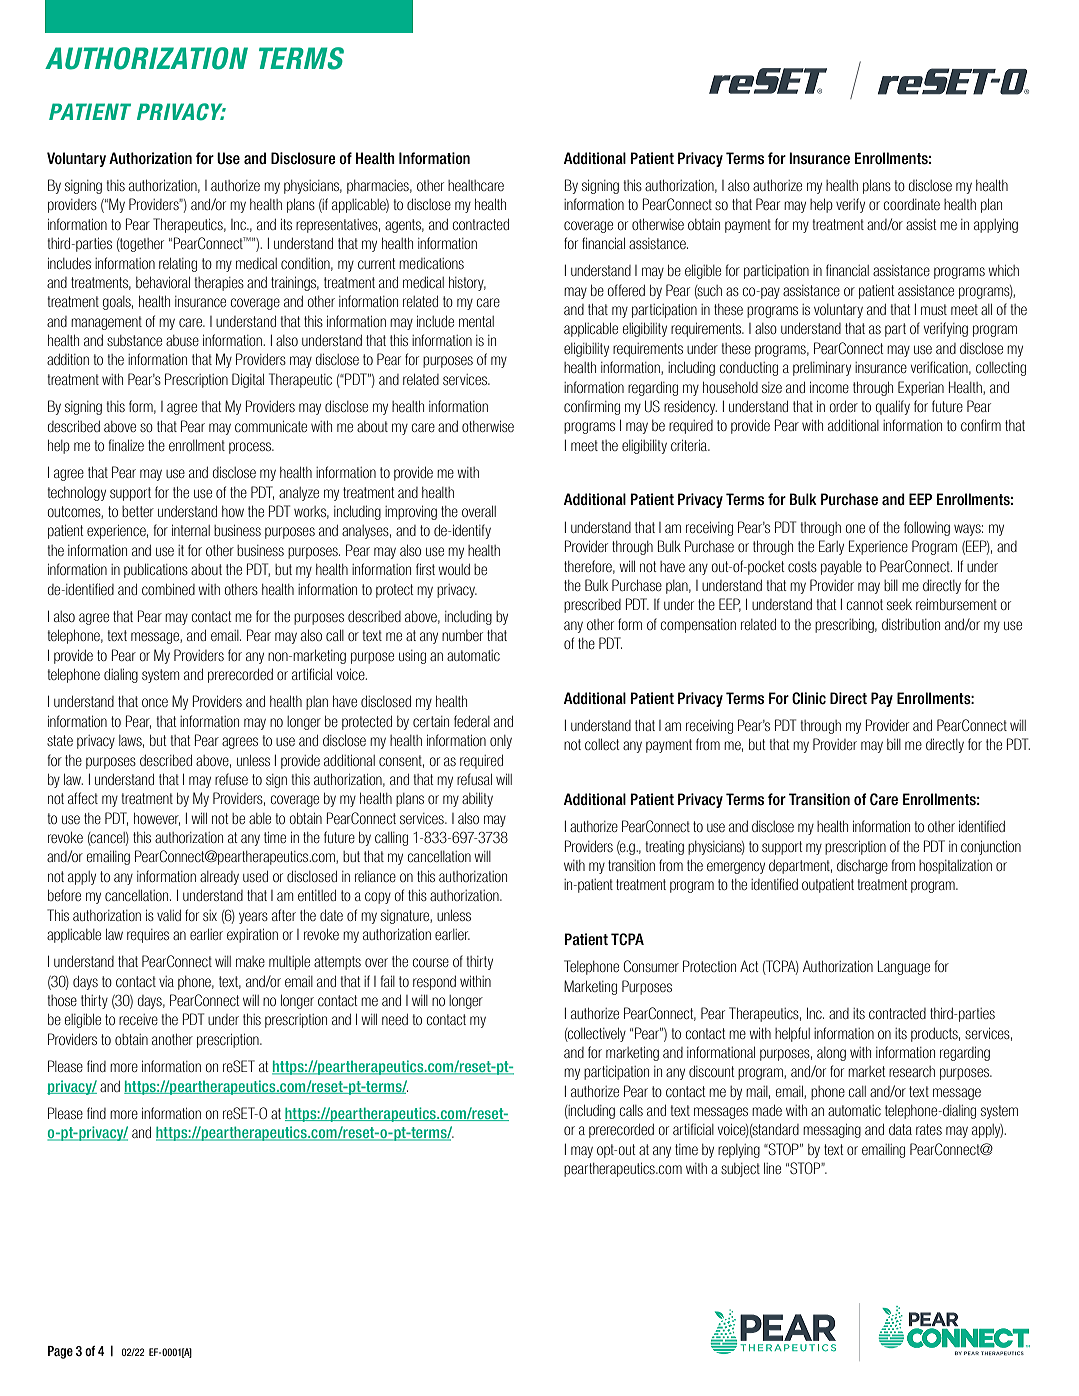 This image has width=1079, height=1396. I want to click on relating, so click(178, 265).
